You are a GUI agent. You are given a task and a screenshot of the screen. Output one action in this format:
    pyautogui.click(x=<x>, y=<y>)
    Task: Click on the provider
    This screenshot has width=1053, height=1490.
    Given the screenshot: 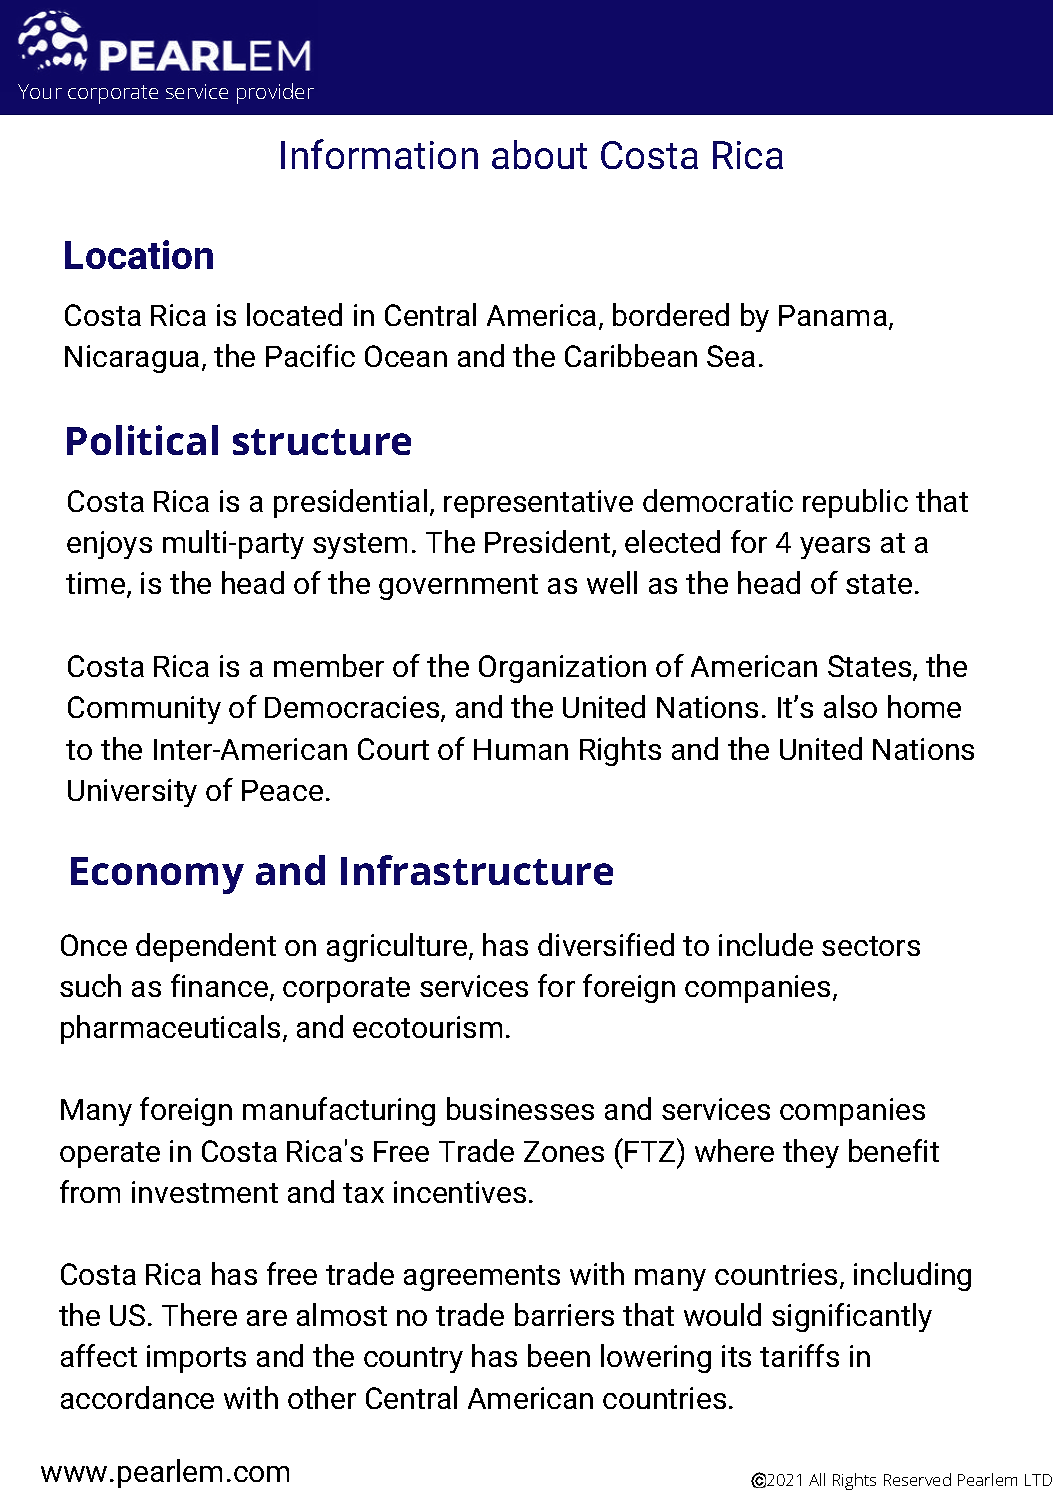 What is the action you would take?
    pyautogui.click(x=275, y=93)
